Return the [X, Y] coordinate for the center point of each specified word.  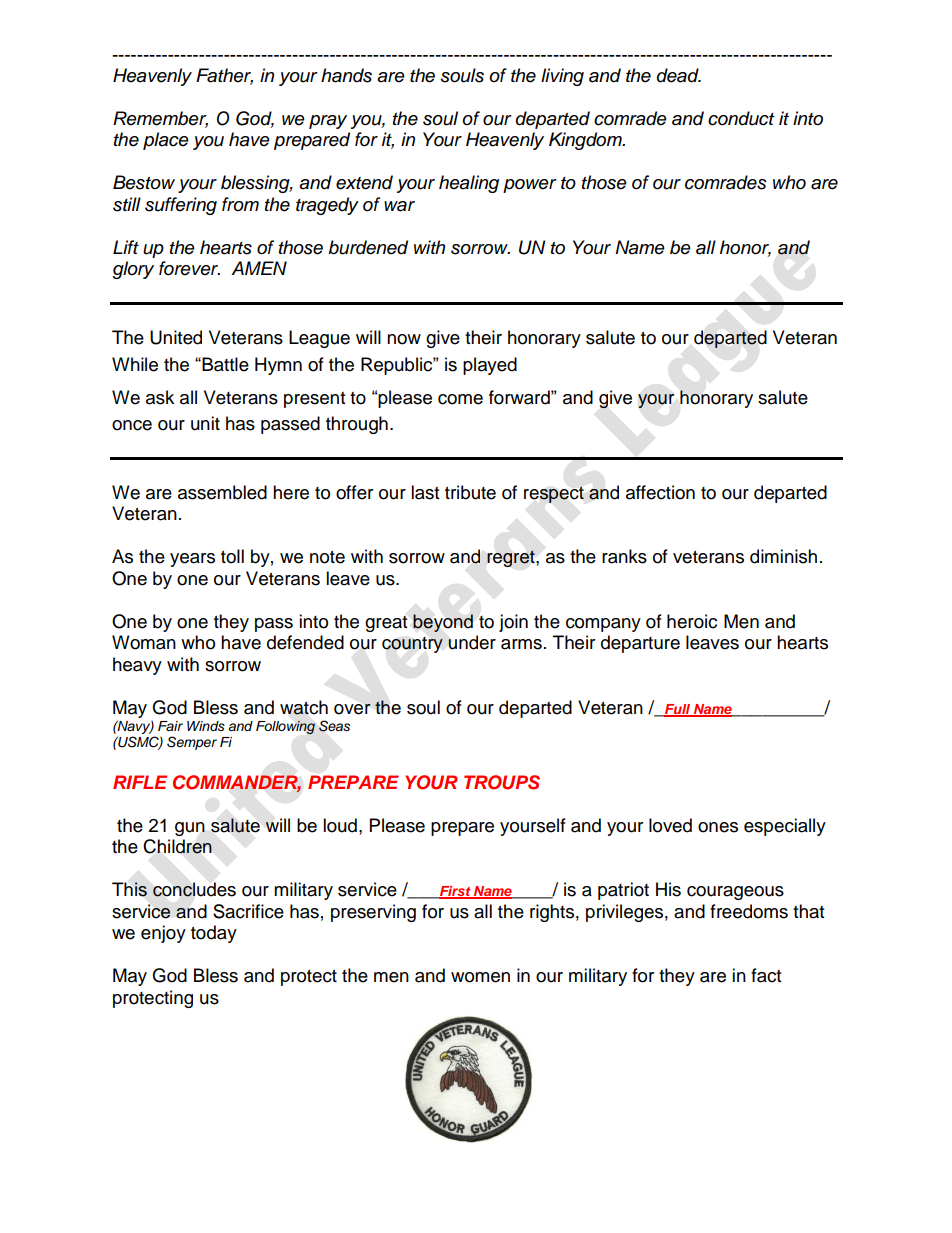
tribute [470, 492]
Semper [192, 743]
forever [189, 268]
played [490, 366]
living [562, 77]
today [214, 934]
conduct [741, 118]
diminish [783, 556]
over [352, 709]
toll [232, 556]
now [404, 339]
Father [224, 76]
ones [718, 827]
